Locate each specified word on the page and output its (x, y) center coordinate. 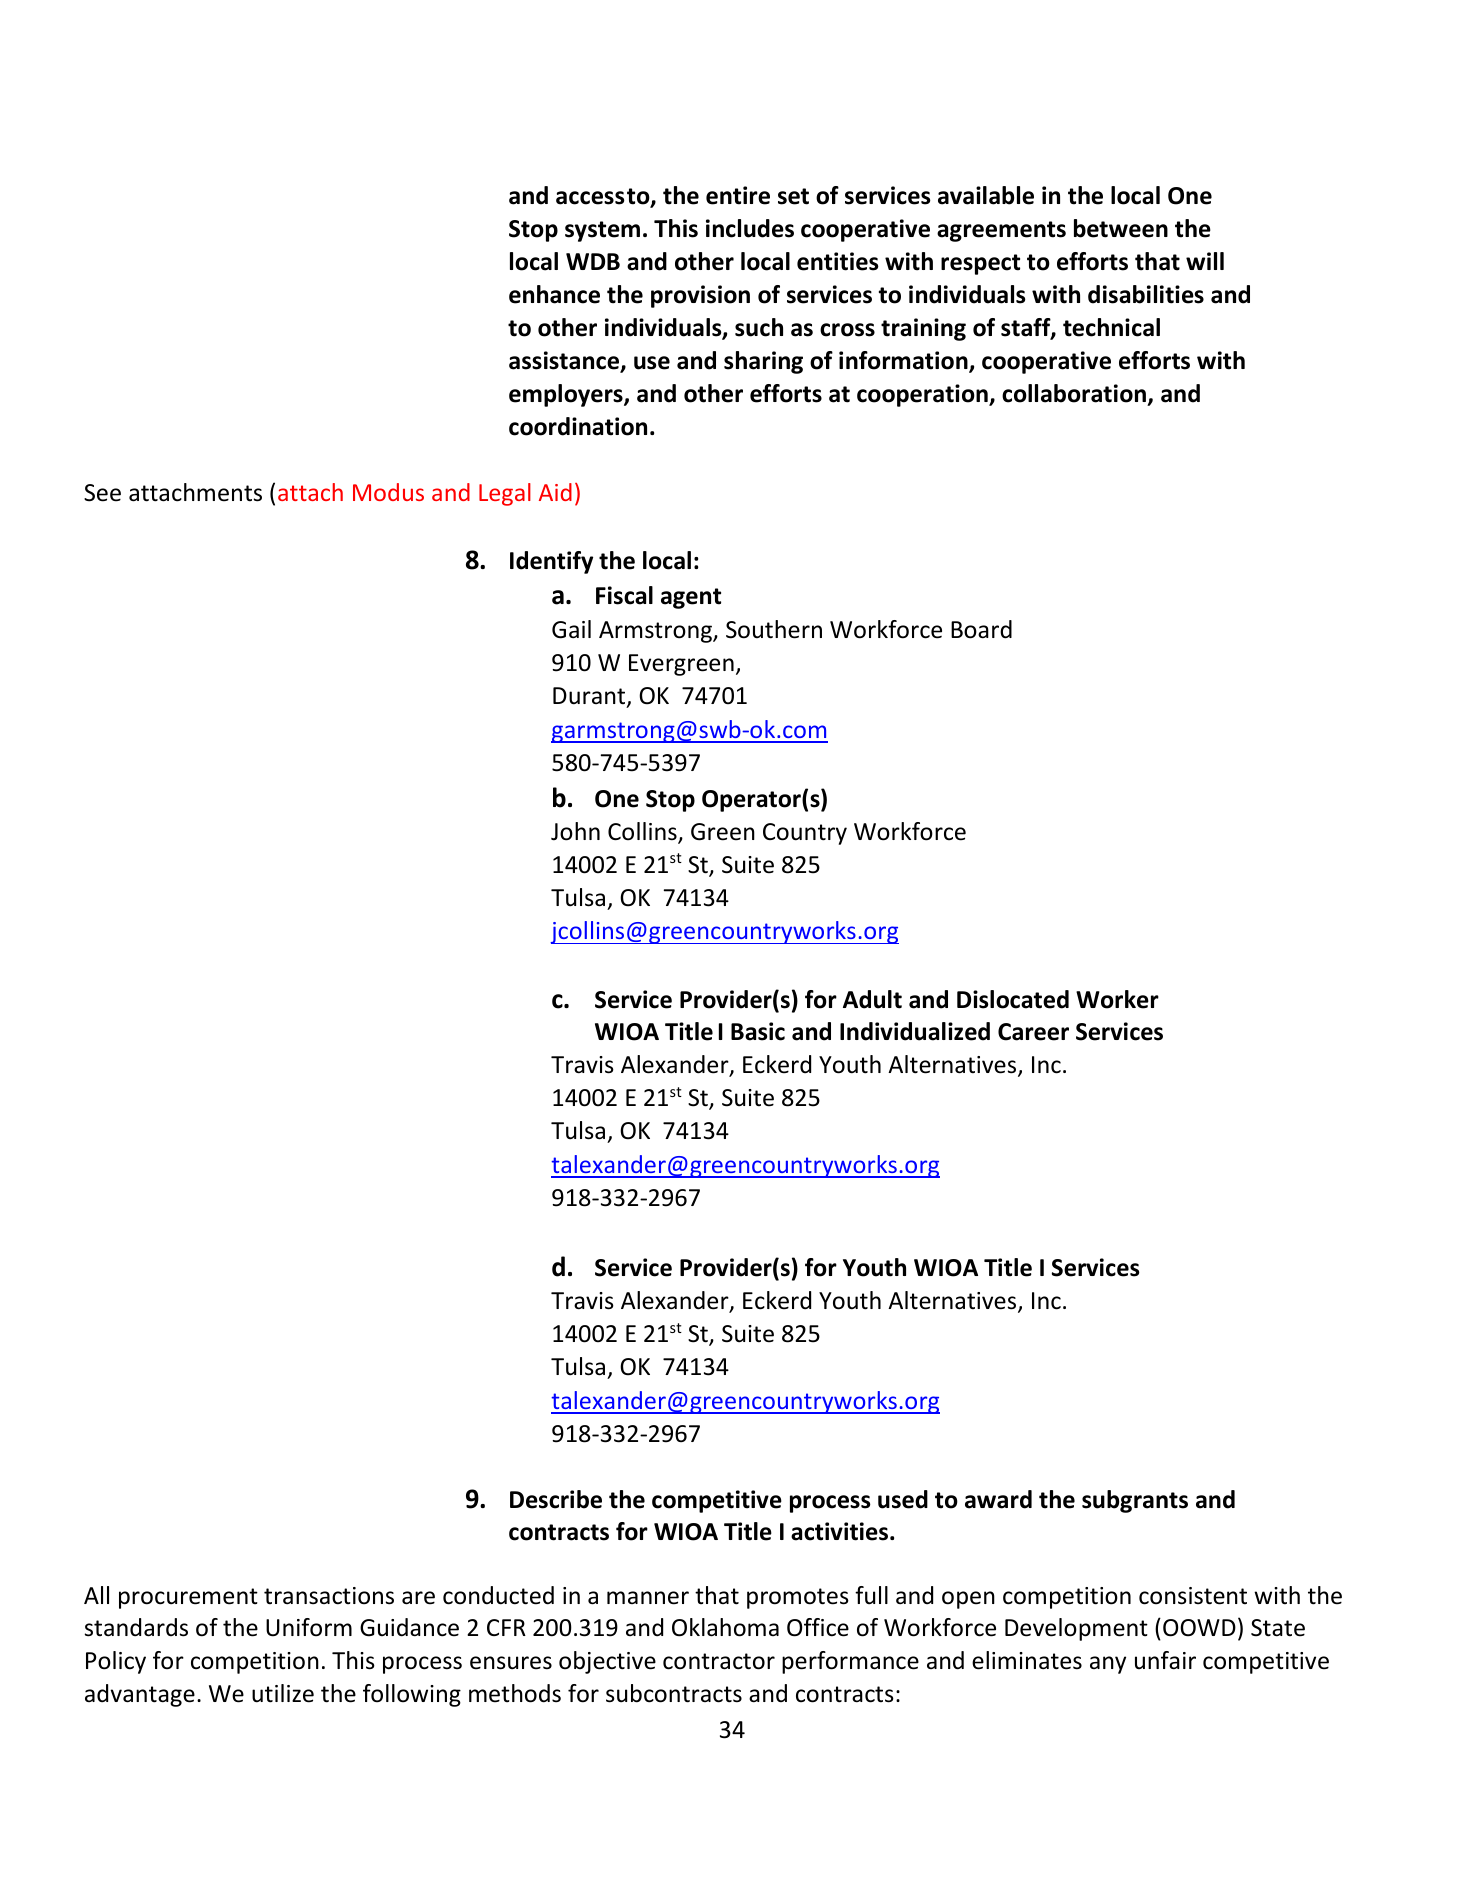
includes (750, 228)
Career (1033, 1032)
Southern (774, 629)
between (1121, 228)
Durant (590, 697)
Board (981, 629)
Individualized (915, 1031)
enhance (554, 294)
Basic (758, 1031)
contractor (719, 1661)
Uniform (309, 1627)
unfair (1165, 1660)
